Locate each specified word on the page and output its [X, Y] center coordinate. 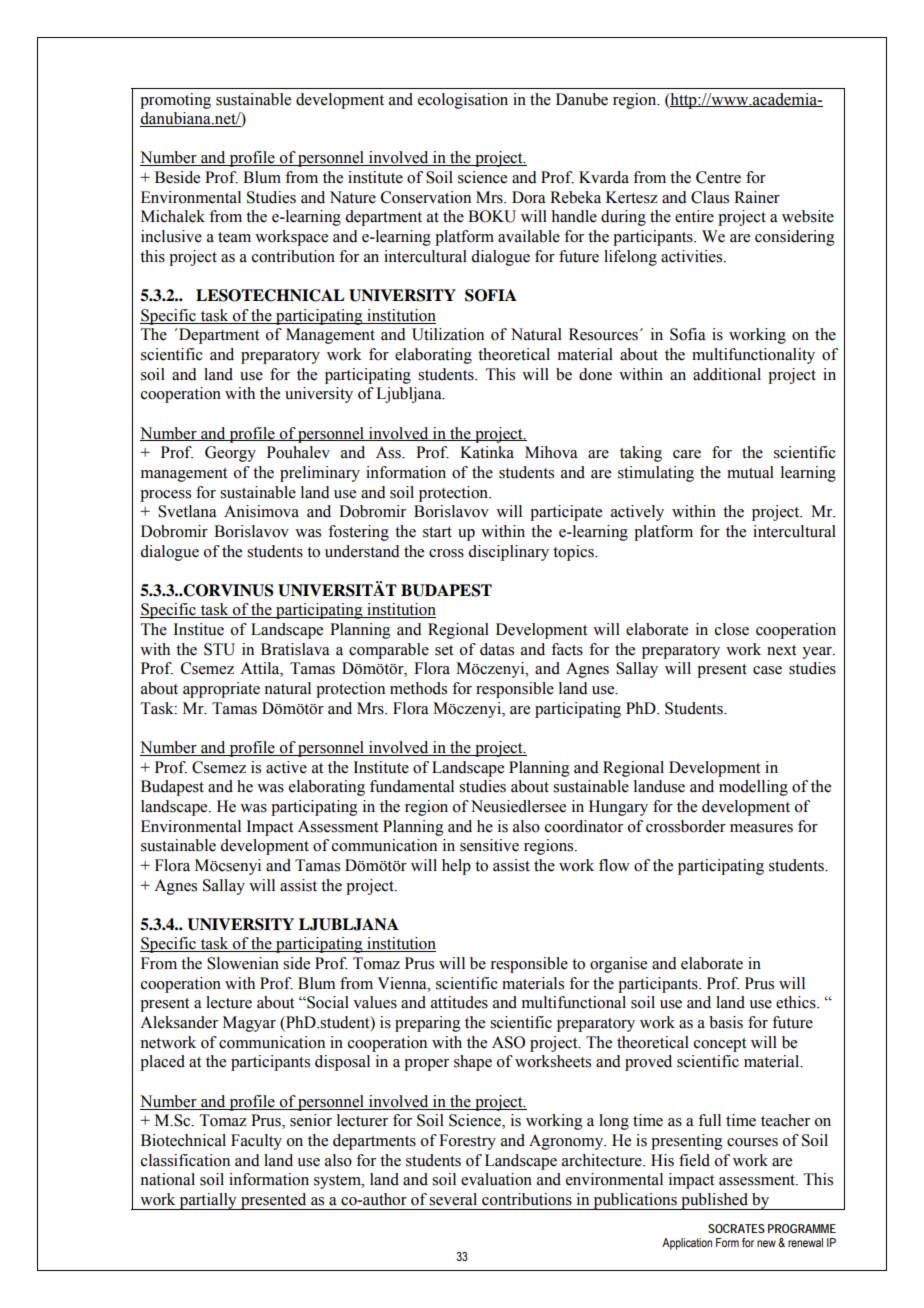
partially [208, 1201]
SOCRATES [736, 1228]
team [234, 237]
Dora [529, 197]
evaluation [496, 1179]
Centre [718, 177]
